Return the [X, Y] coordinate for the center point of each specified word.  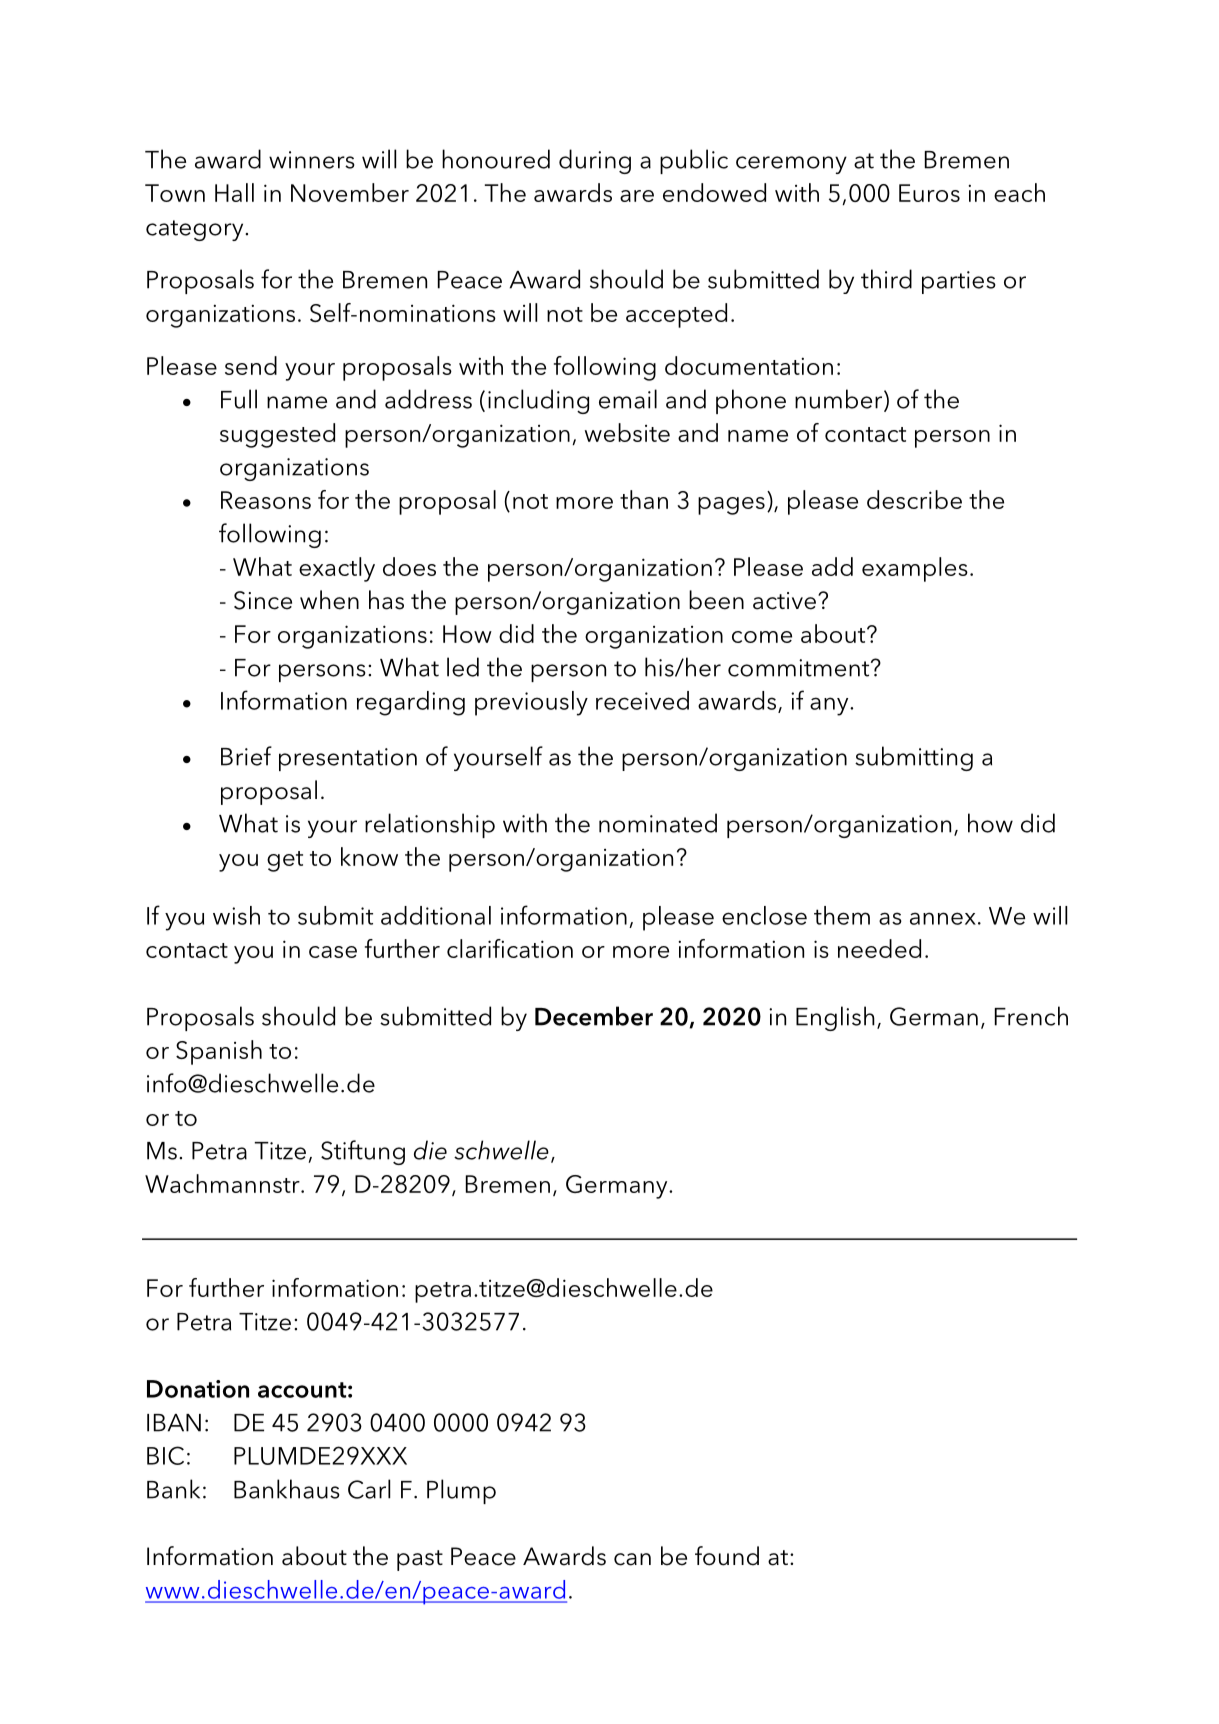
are [637, 196]
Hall [234, 192]
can [632, 1559]
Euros [929, 193]
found [727, 1556]
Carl [369, 1489]
